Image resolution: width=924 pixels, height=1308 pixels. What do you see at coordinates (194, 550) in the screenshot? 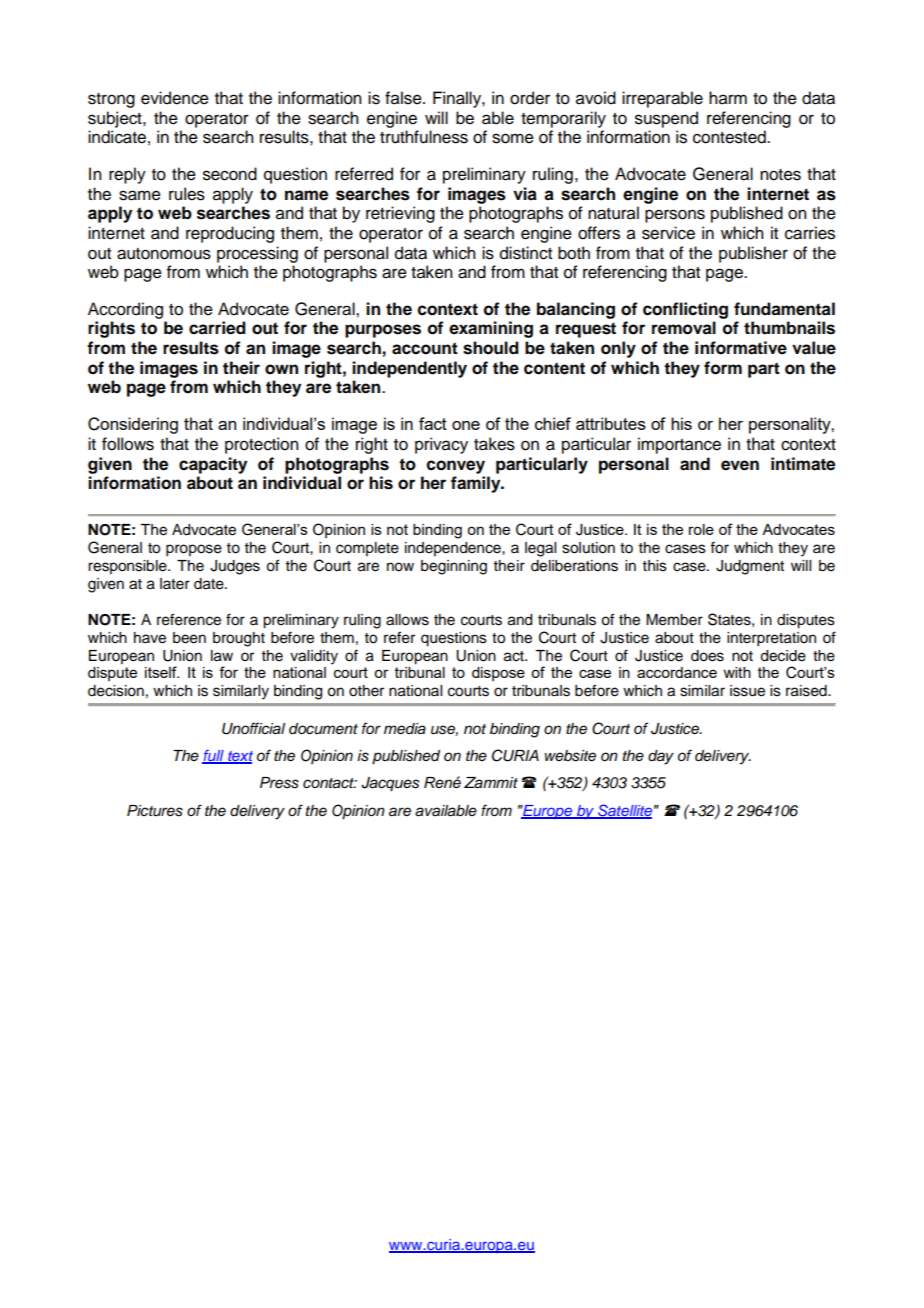
I see `propose` at bounding box center [194, 550].
